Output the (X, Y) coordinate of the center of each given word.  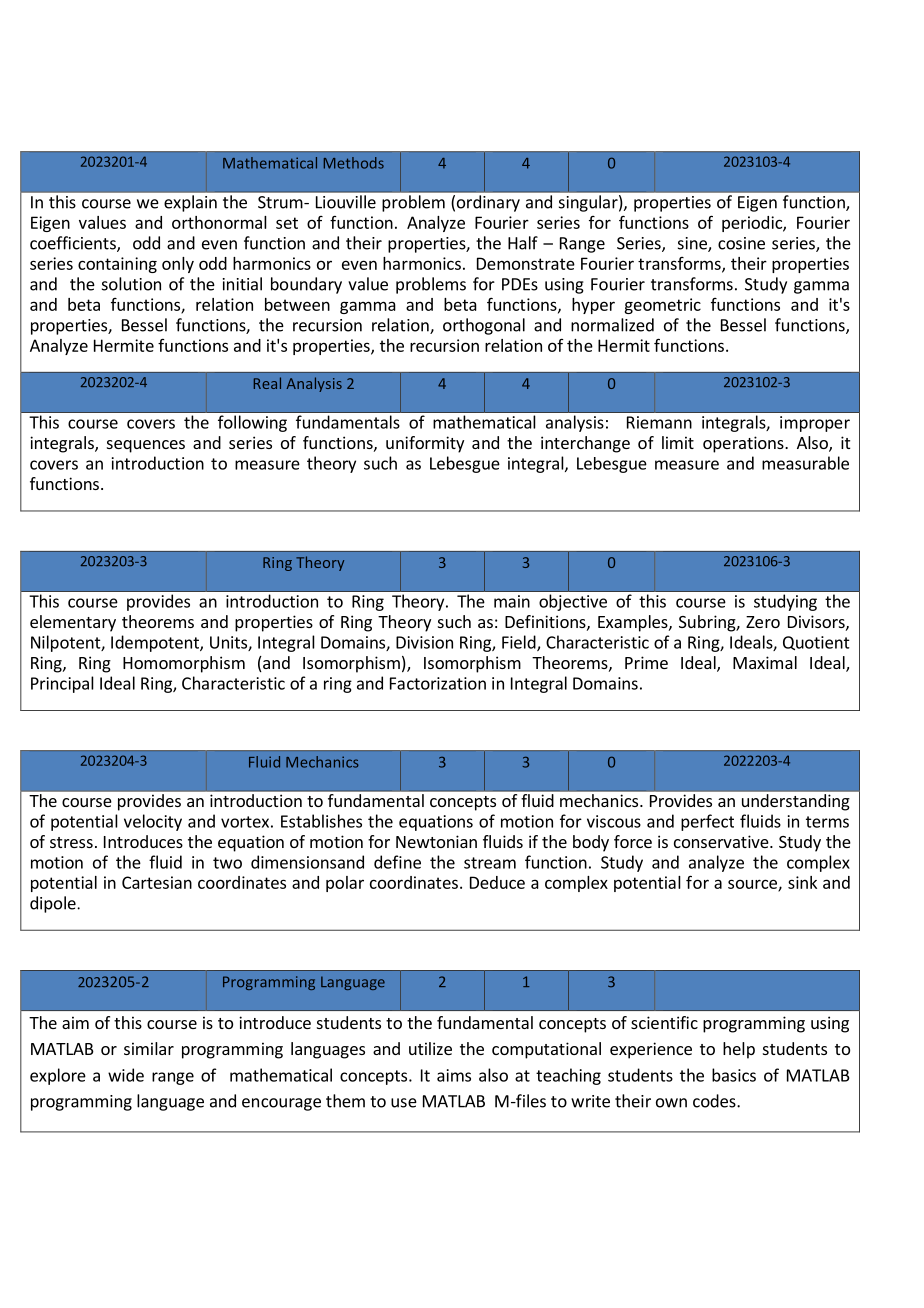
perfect (707, 822)
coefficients (74, 244)
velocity (153, 822)
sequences (146, 446)
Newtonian (436, 841)
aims (454, 1075)
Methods (354, 163)
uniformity (425, 444)
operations (744, 444)
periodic (753, 224)
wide (126, 1075)
